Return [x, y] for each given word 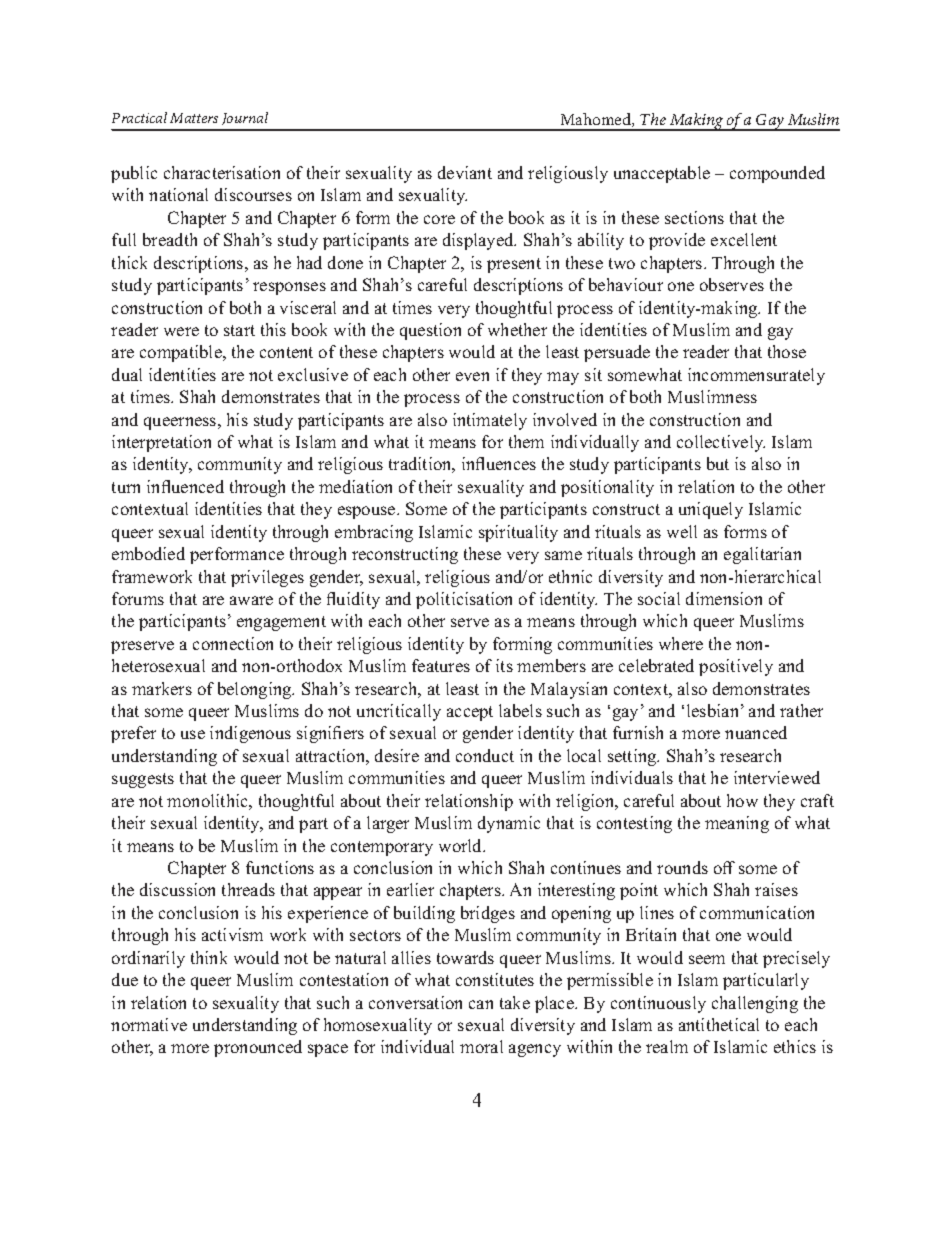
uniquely [711, 510]
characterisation [222, 172]
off [724, 867]
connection [233, 643]
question [430, 331]
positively [736, 667]
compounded [777, 174]
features [441, 665]
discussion [177, 889]
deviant [465, 172]
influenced [185, 486]
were [181, 331]
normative [149, 1024]
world [462, 845]
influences [499, 463]
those [787, 351]
